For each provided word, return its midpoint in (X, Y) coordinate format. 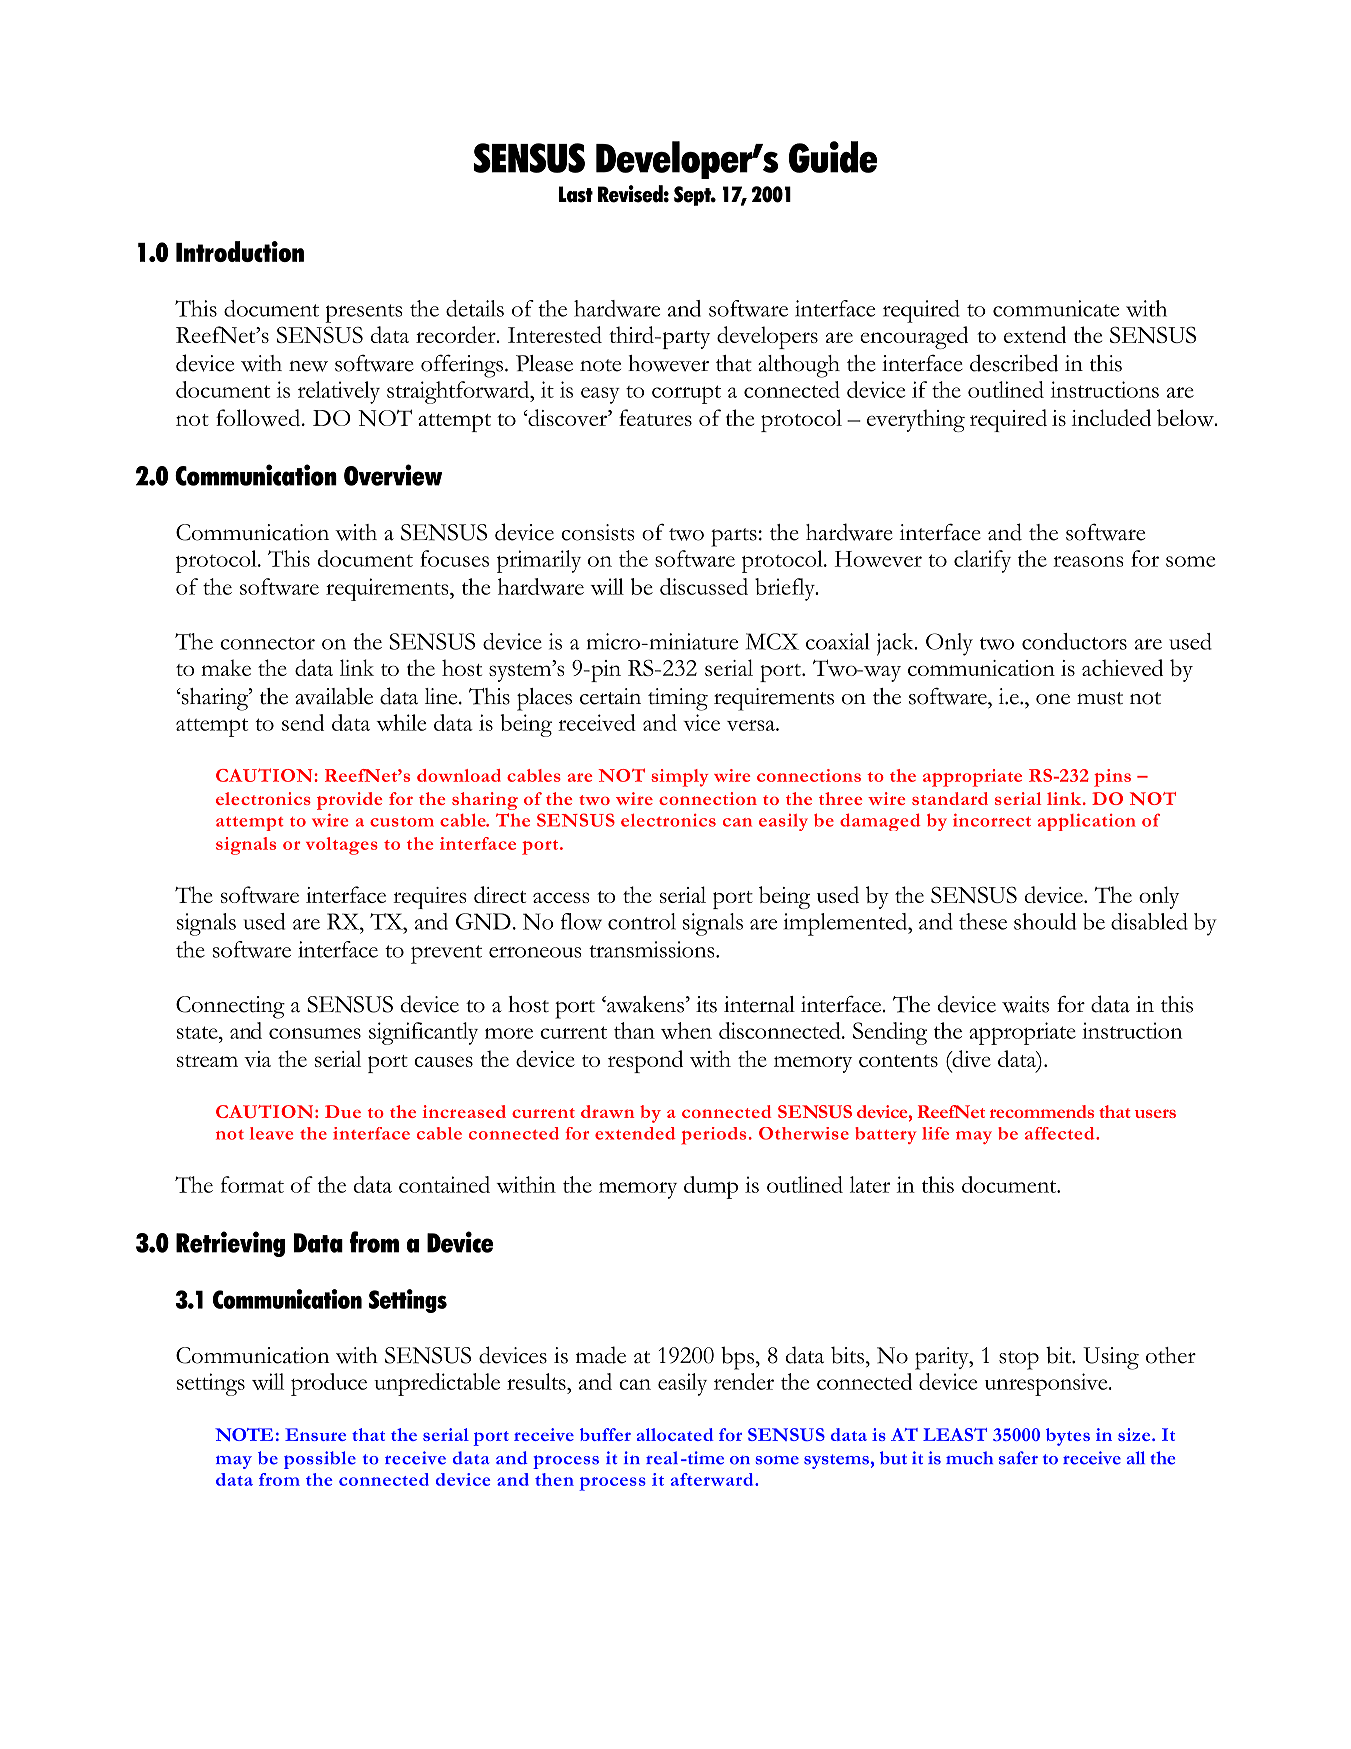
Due (343, 1111)
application (1087, 822)
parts (734, 537)
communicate (1056, 308)
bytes (1068, 1437)
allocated (675, 1434)
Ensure (315, 1434)
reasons (1088, 561)
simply (679, 778)
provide (349, 801)
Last (576, 194)
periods (714, 1136)
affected (1061, 1133)
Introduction (240, 251)
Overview (393, 475)
